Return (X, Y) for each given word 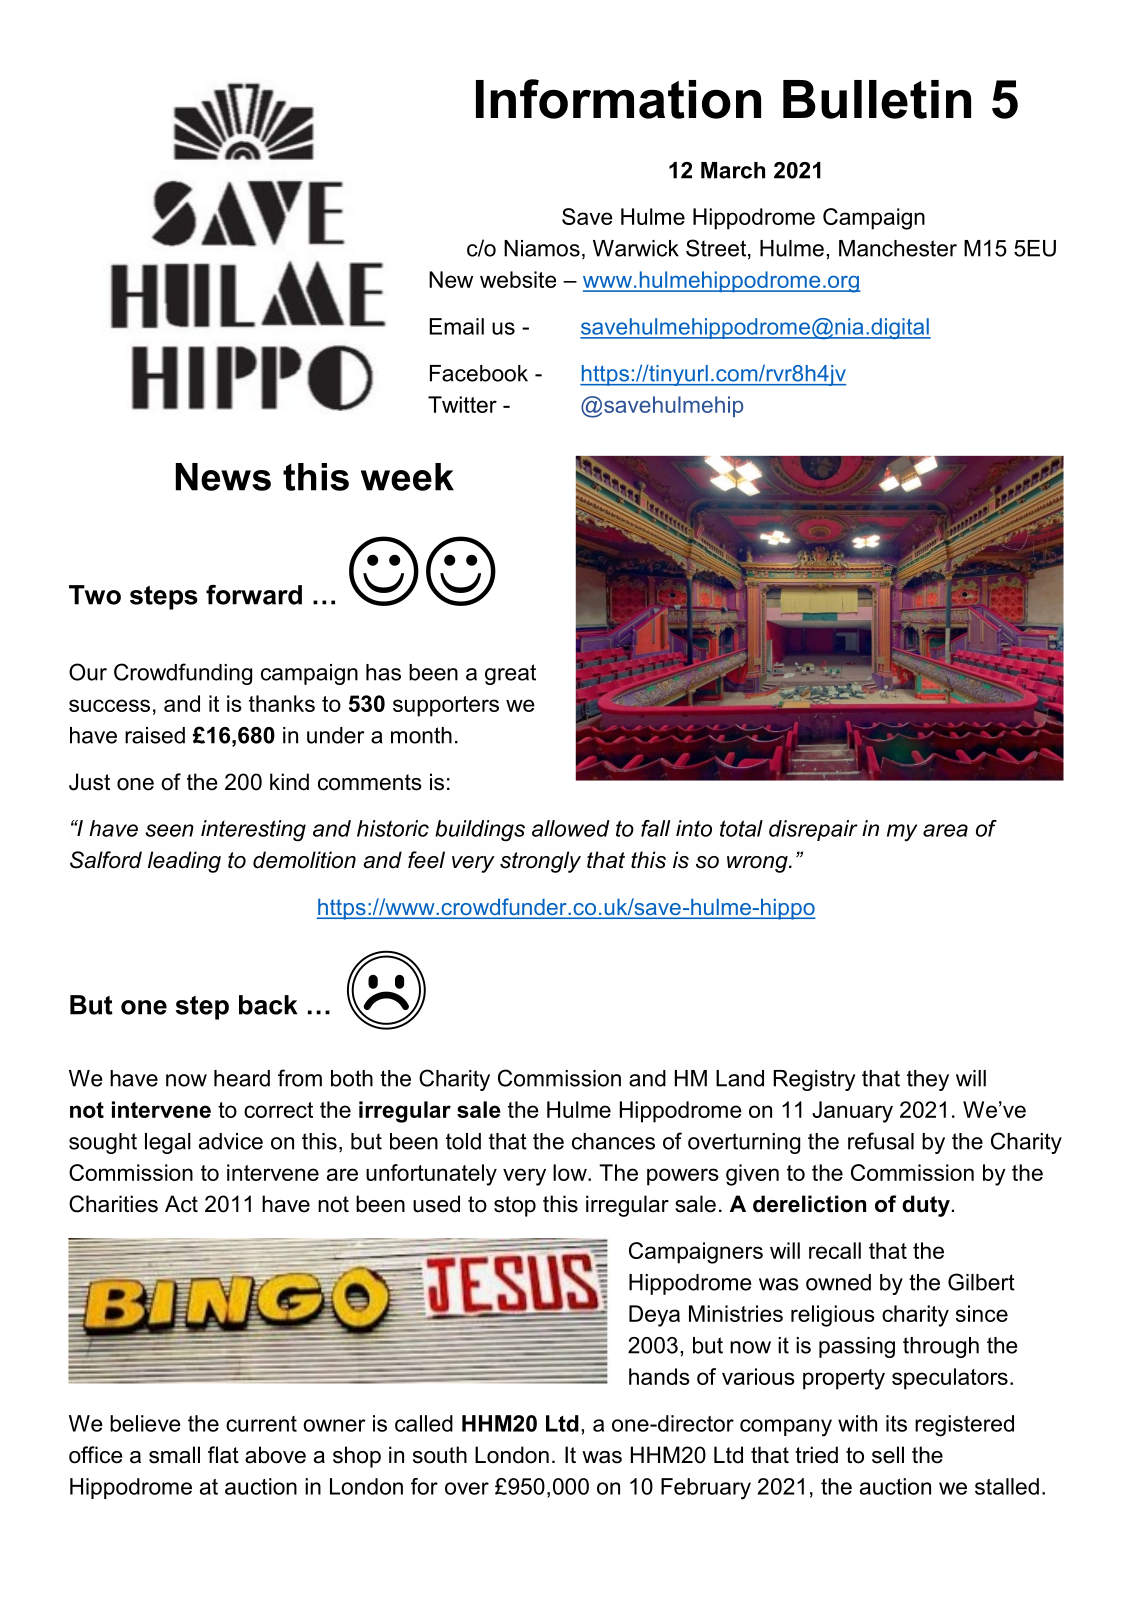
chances (613, 1141)
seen (169, 830)
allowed (571, 828)
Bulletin (877, 99)
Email (456, 326)
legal (168, 1143)
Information (618, 99)
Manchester (898, 248)
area (945, 830)
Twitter (462, 404)
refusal (881, 1141)
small (174, 1455)
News (223, 477)
